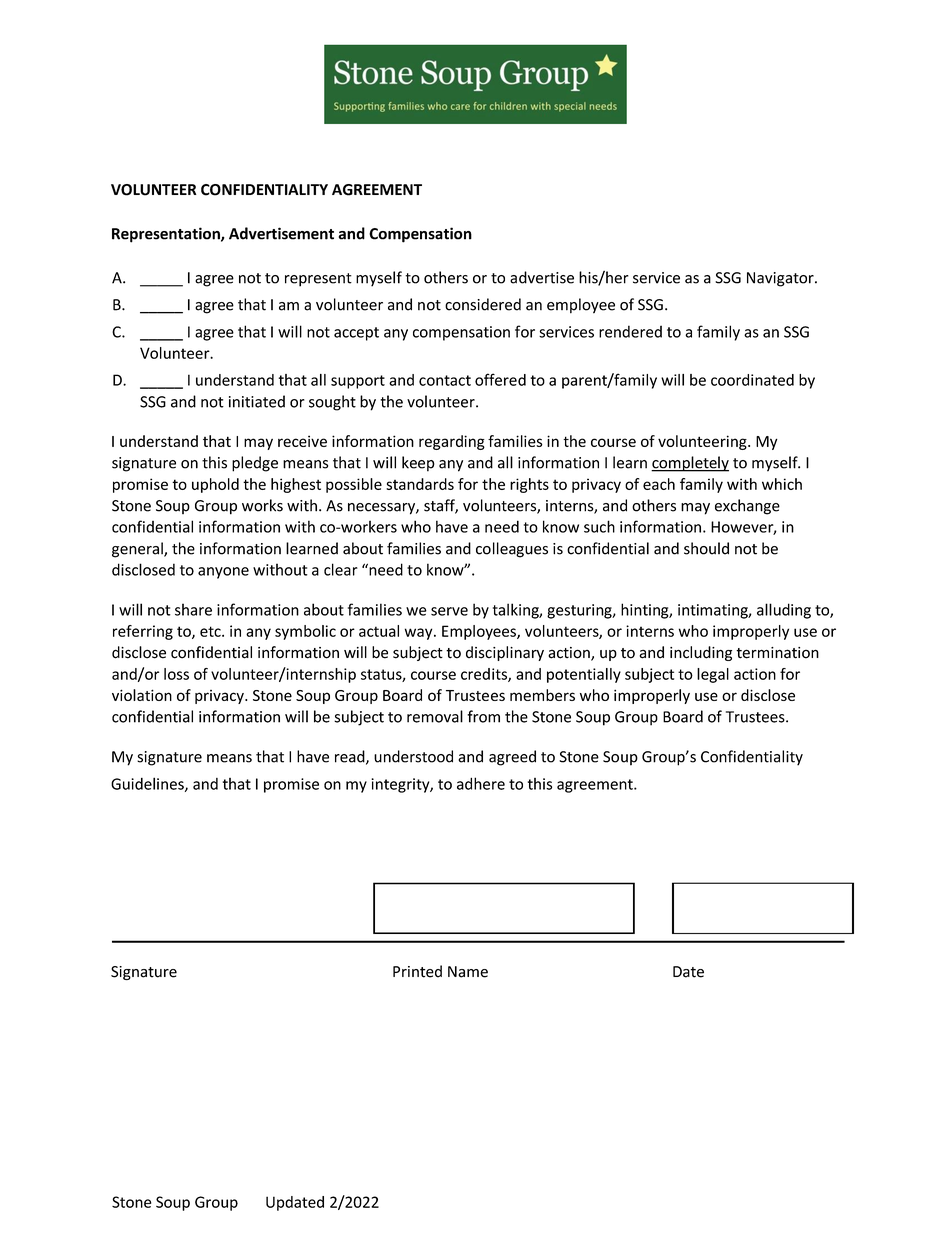 The image size is (952, 1233). I want to click on rendered, so click(630, 331).
